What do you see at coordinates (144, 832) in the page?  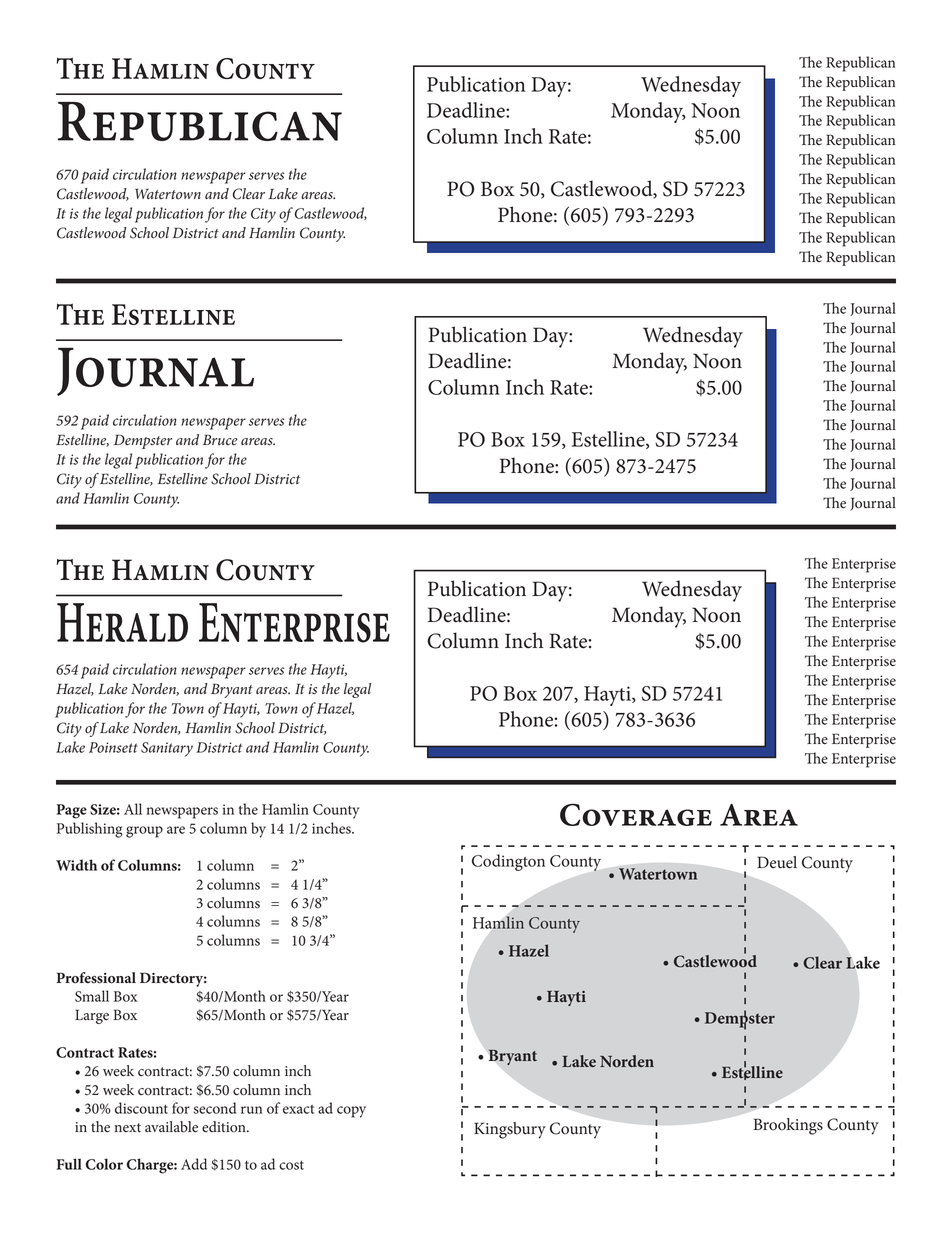 I see `group` at bounding box center [144, 832].
